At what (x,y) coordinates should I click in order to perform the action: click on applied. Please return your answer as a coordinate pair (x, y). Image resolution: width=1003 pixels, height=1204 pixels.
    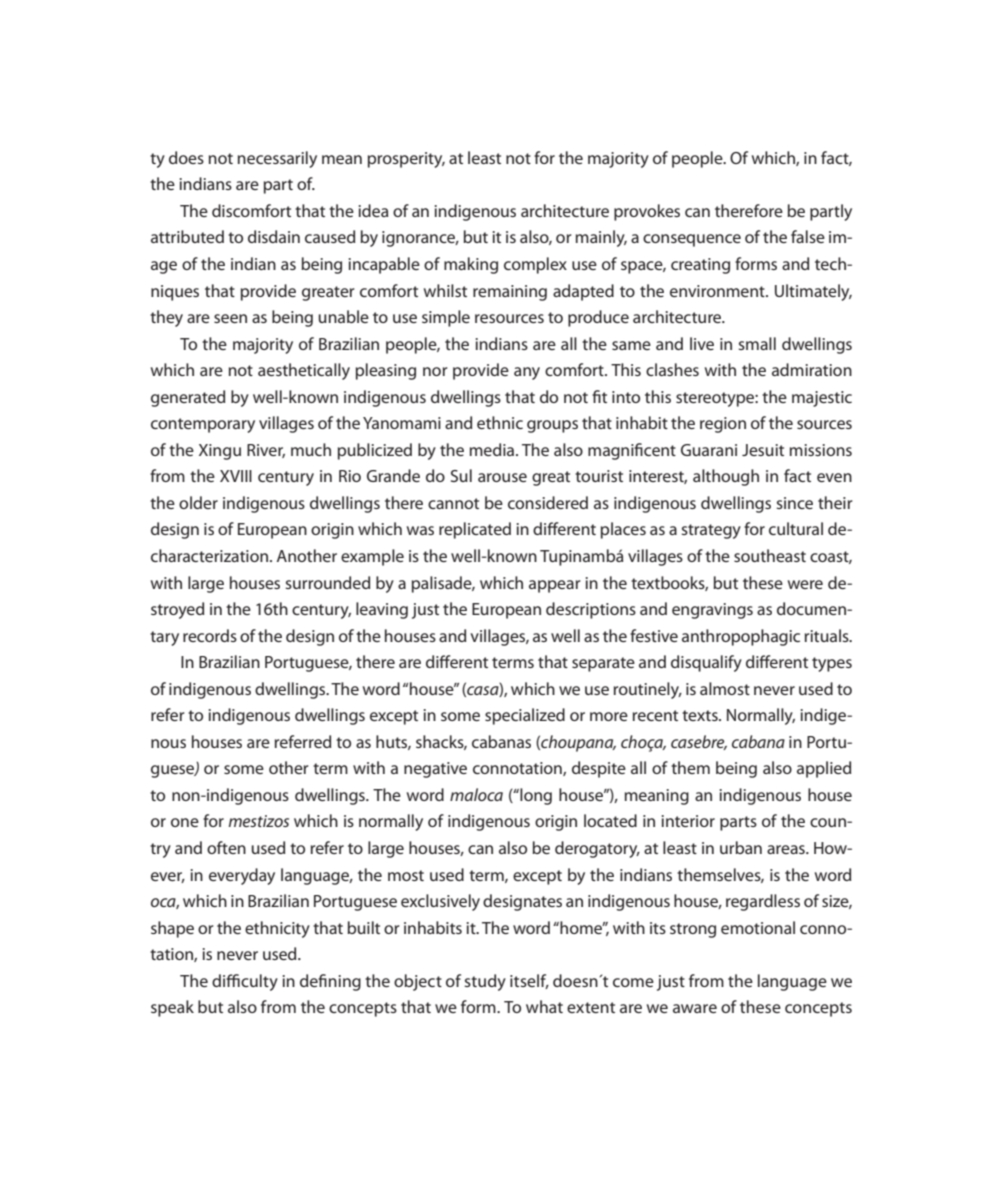
    Looking at the image, I should click on (824, 769).
